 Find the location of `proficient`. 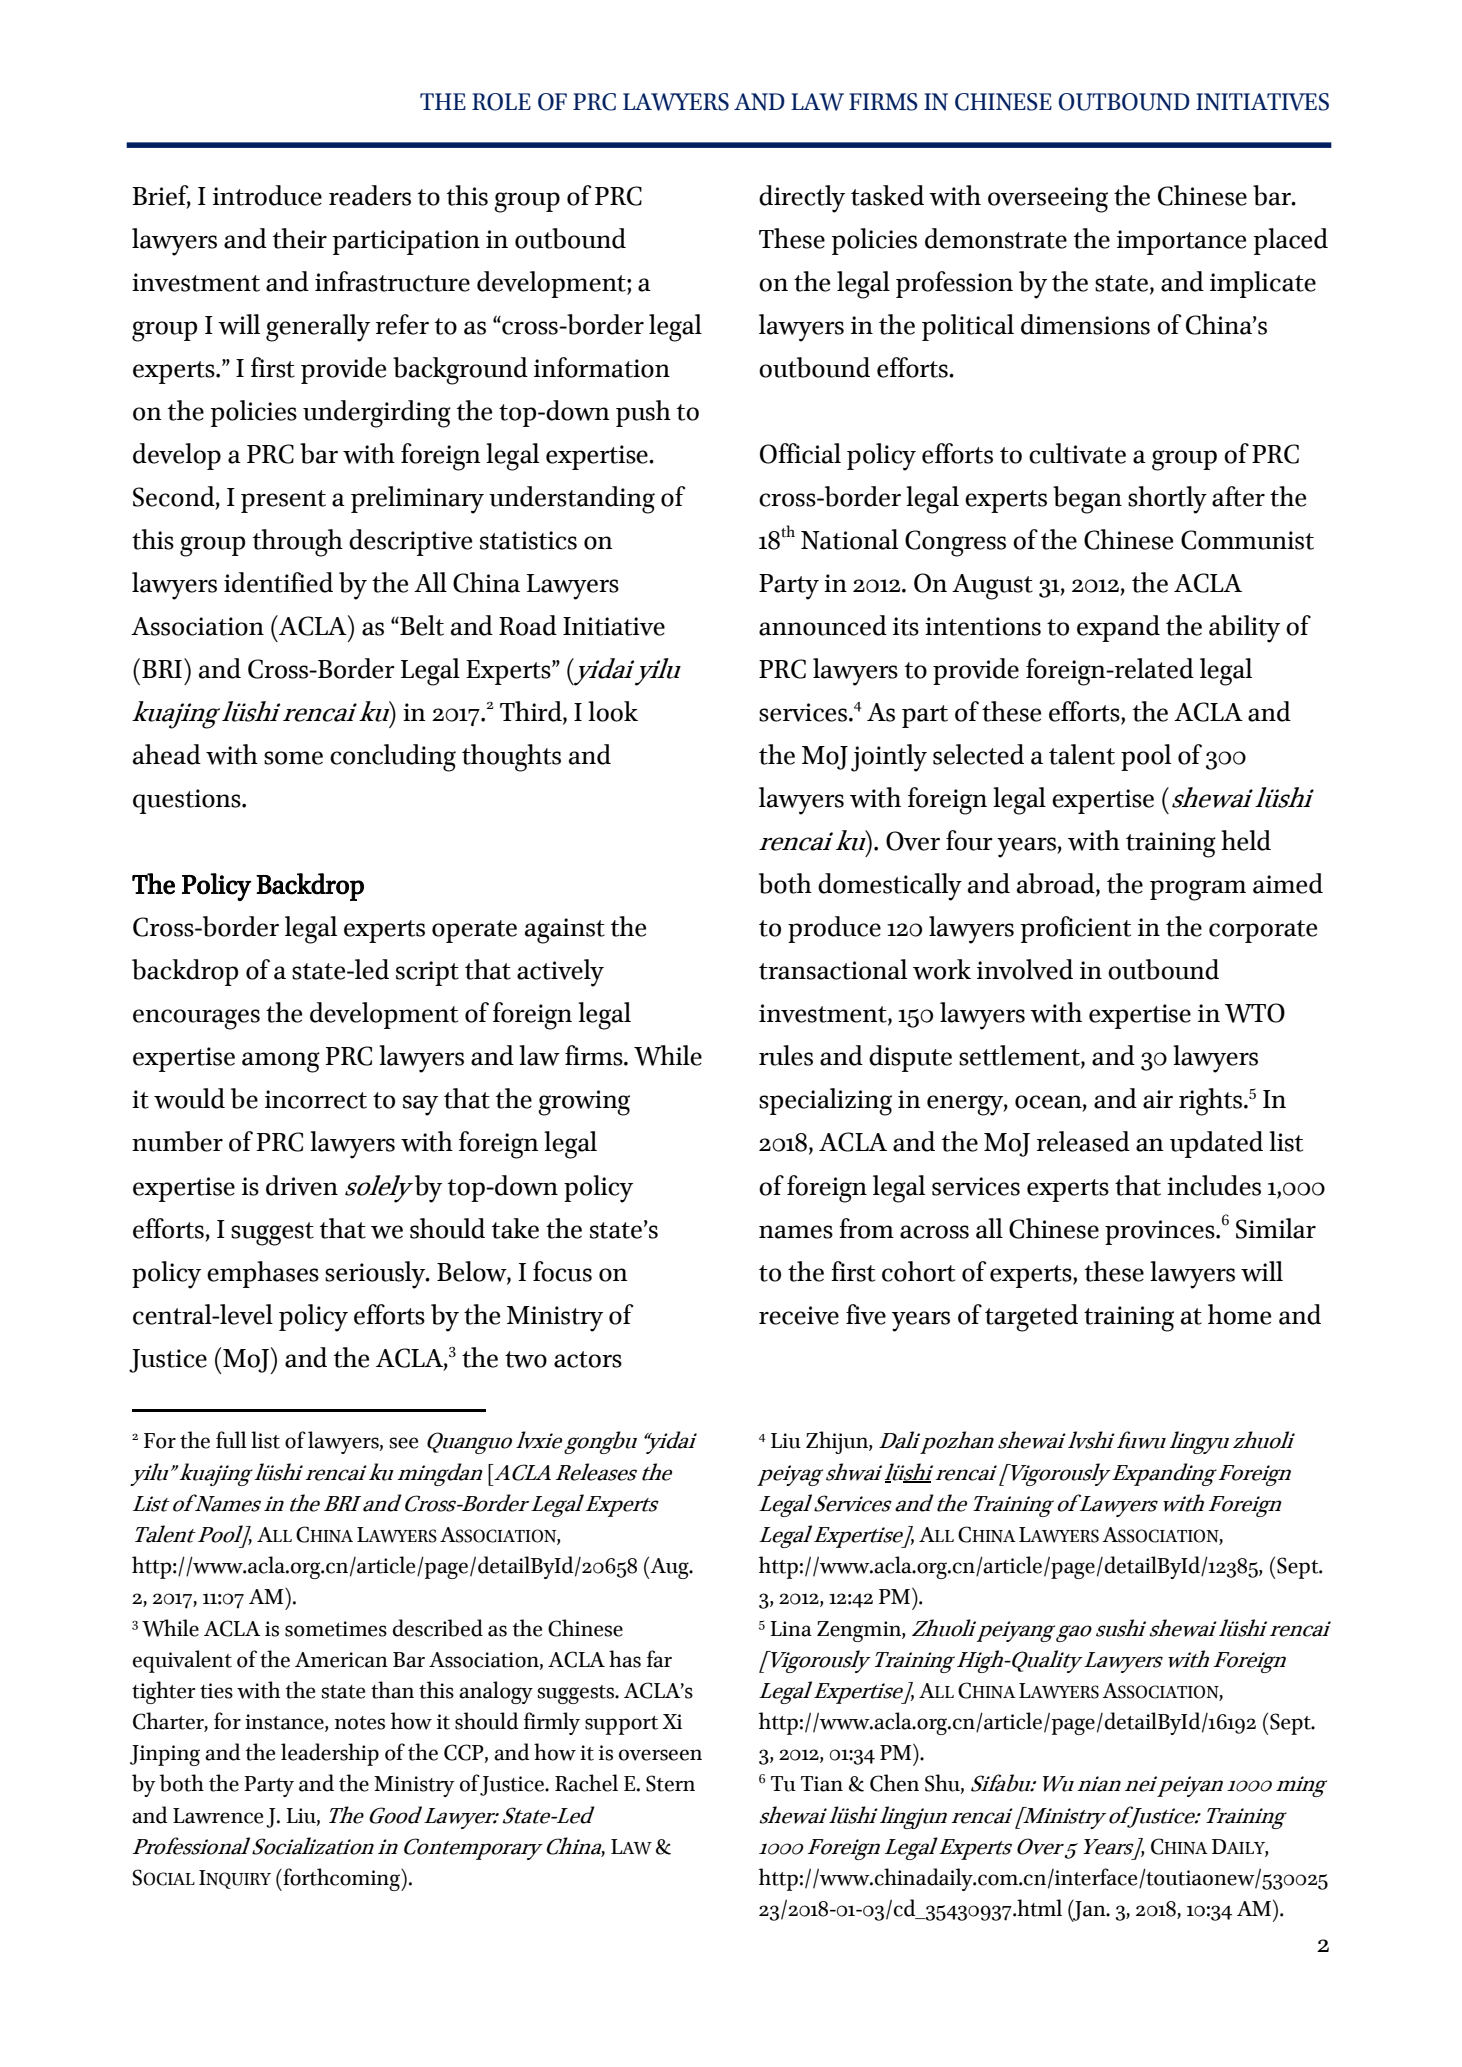

proficient is located at coordinates (1076, 929).
